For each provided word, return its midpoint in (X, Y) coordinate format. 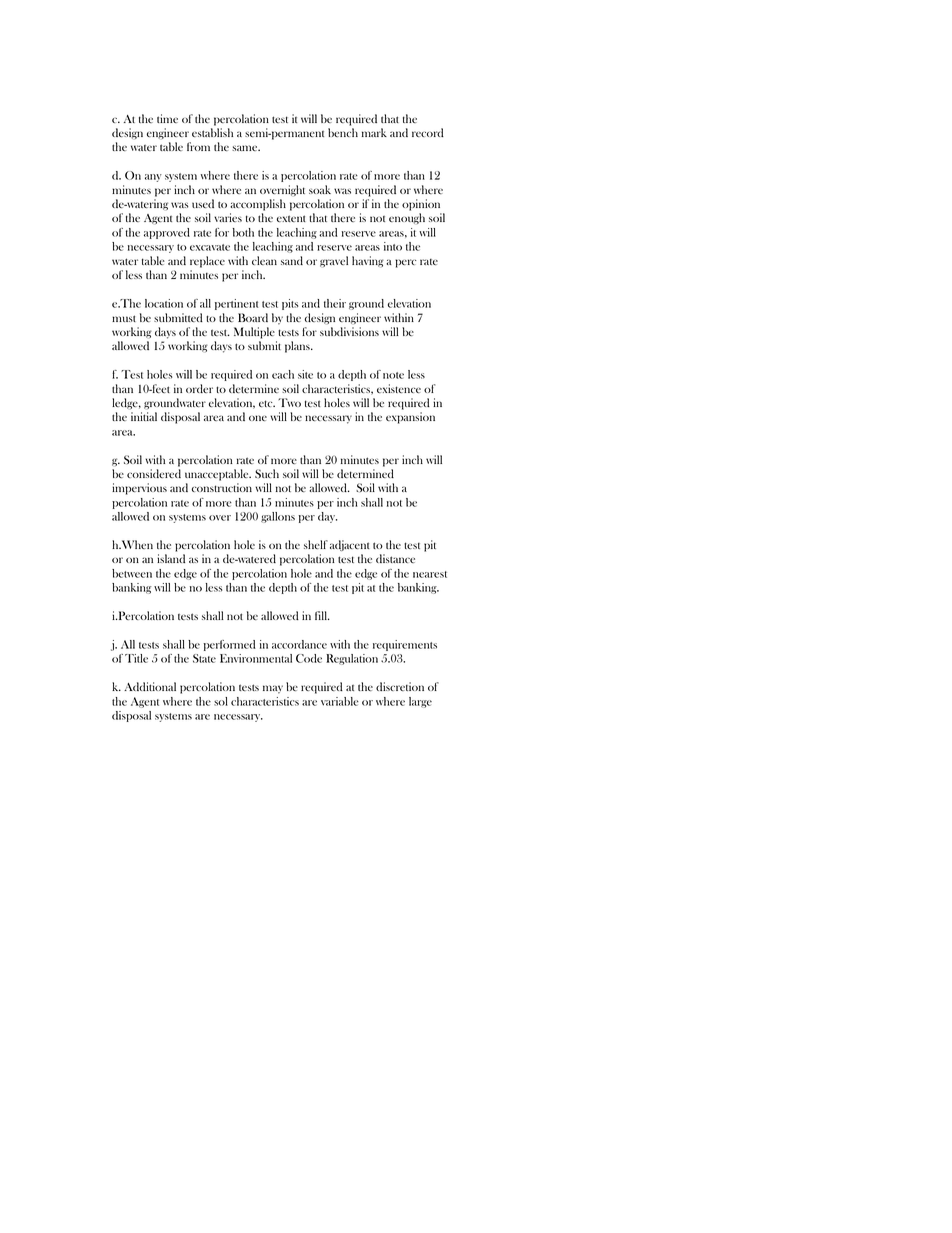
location (164, 303)
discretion (400, 686)
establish (212, 132)
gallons (278, 517)
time (167, 118)
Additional (150, 686)
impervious (139, 489)
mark (374, 132)
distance (395, 558)
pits (290, 304)
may (273, 689)
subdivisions (349, 331)
